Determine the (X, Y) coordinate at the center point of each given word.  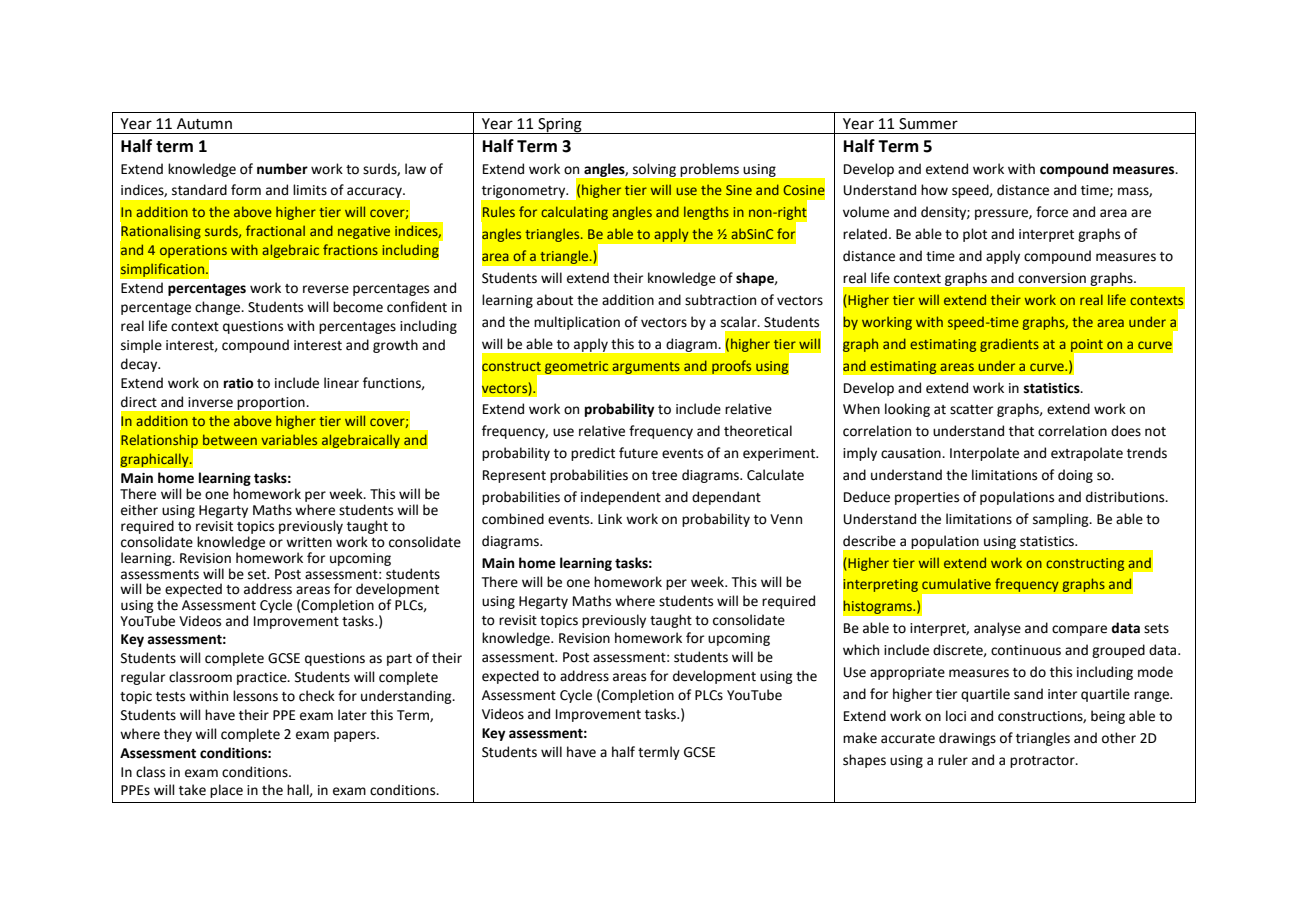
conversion (1052, 278)
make (860, 738)
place (226, 791)
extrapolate (1087, 454)
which (861, 650)
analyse (997, 629)
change (219, 308)
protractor (1043, 762)
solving (654, 170)
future (638, 453)
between (230, 439)
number (282, 169)
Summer (928, 124)
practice (263, 678)
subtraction (720, 300)
